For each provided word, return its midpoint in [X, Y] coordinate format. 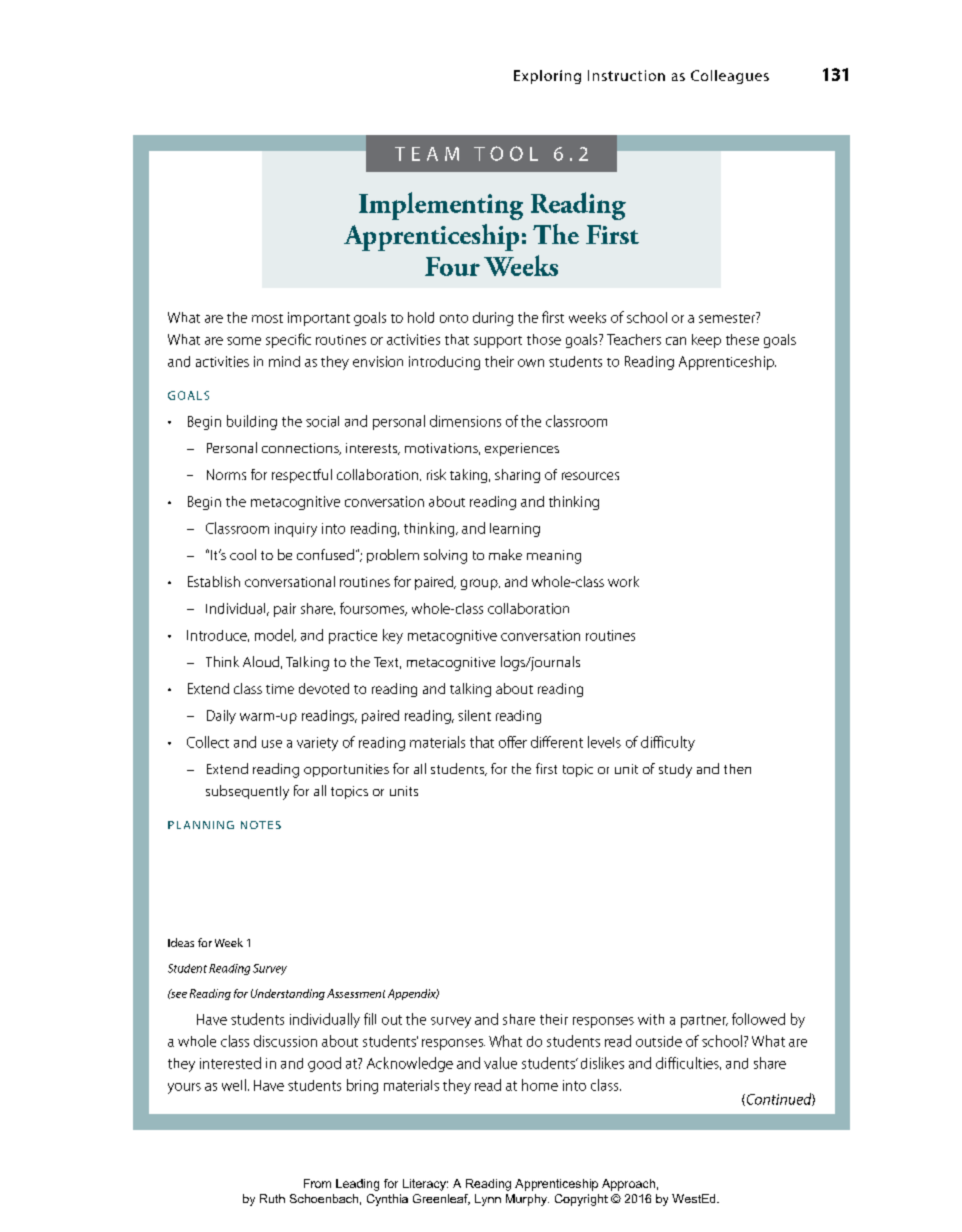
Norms [226, 474]
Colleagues [730, 77]
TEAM [427, 154]
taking [470, 476]
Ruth [272, 1198]
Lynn [488, 1200]
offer [513, 742]
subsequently [247, 792]
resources [590, 476]
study [675, 771]
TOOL [506, 153]
